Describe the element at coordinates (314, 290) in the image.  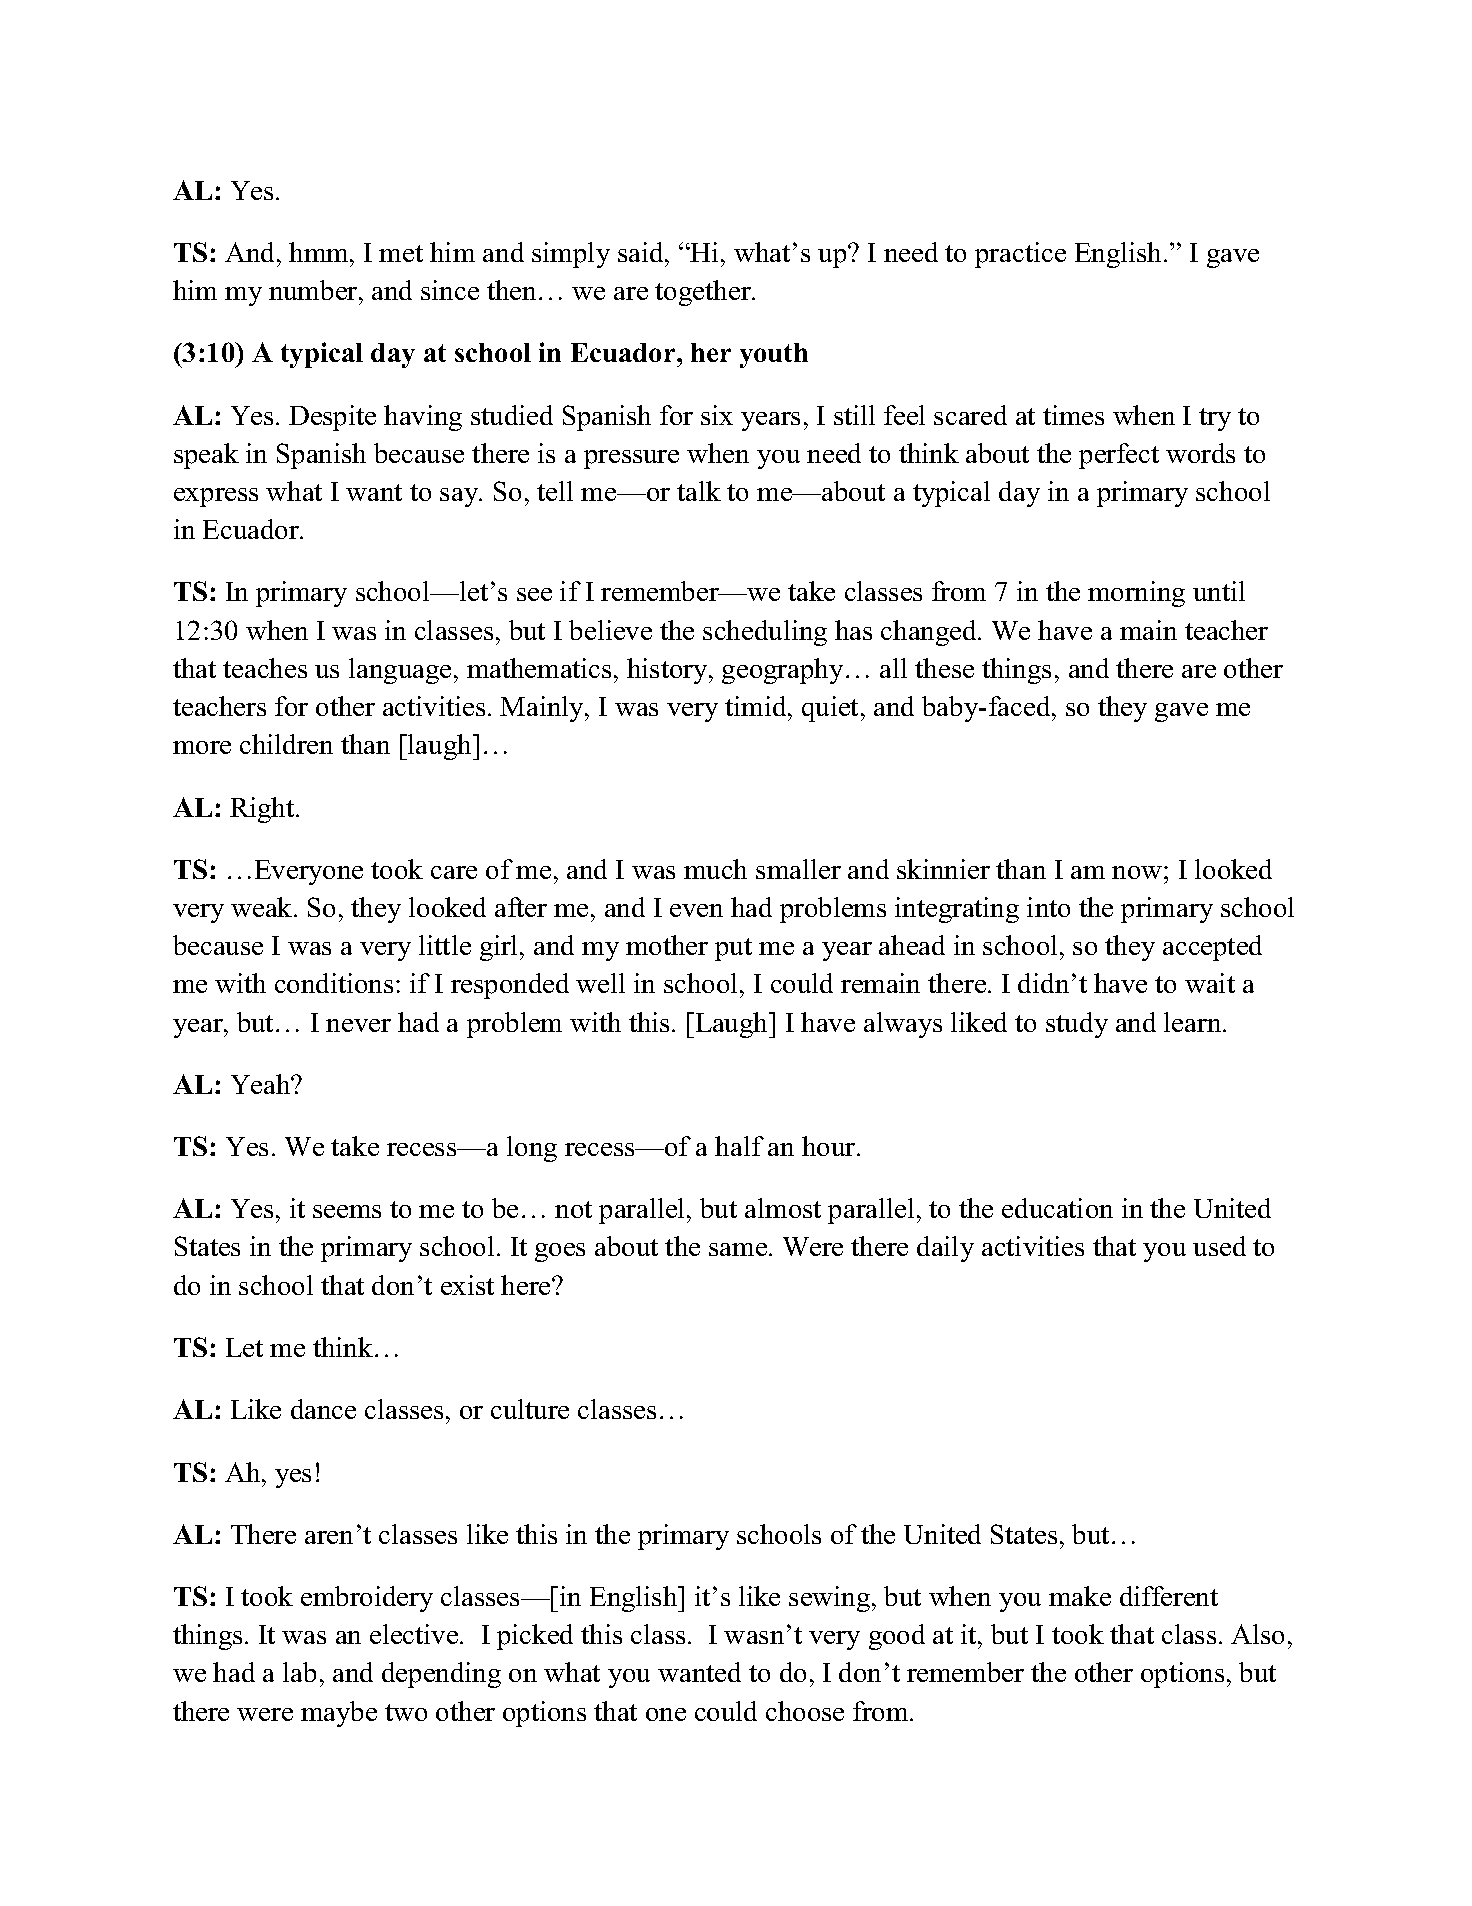
I see `number` at that location.
